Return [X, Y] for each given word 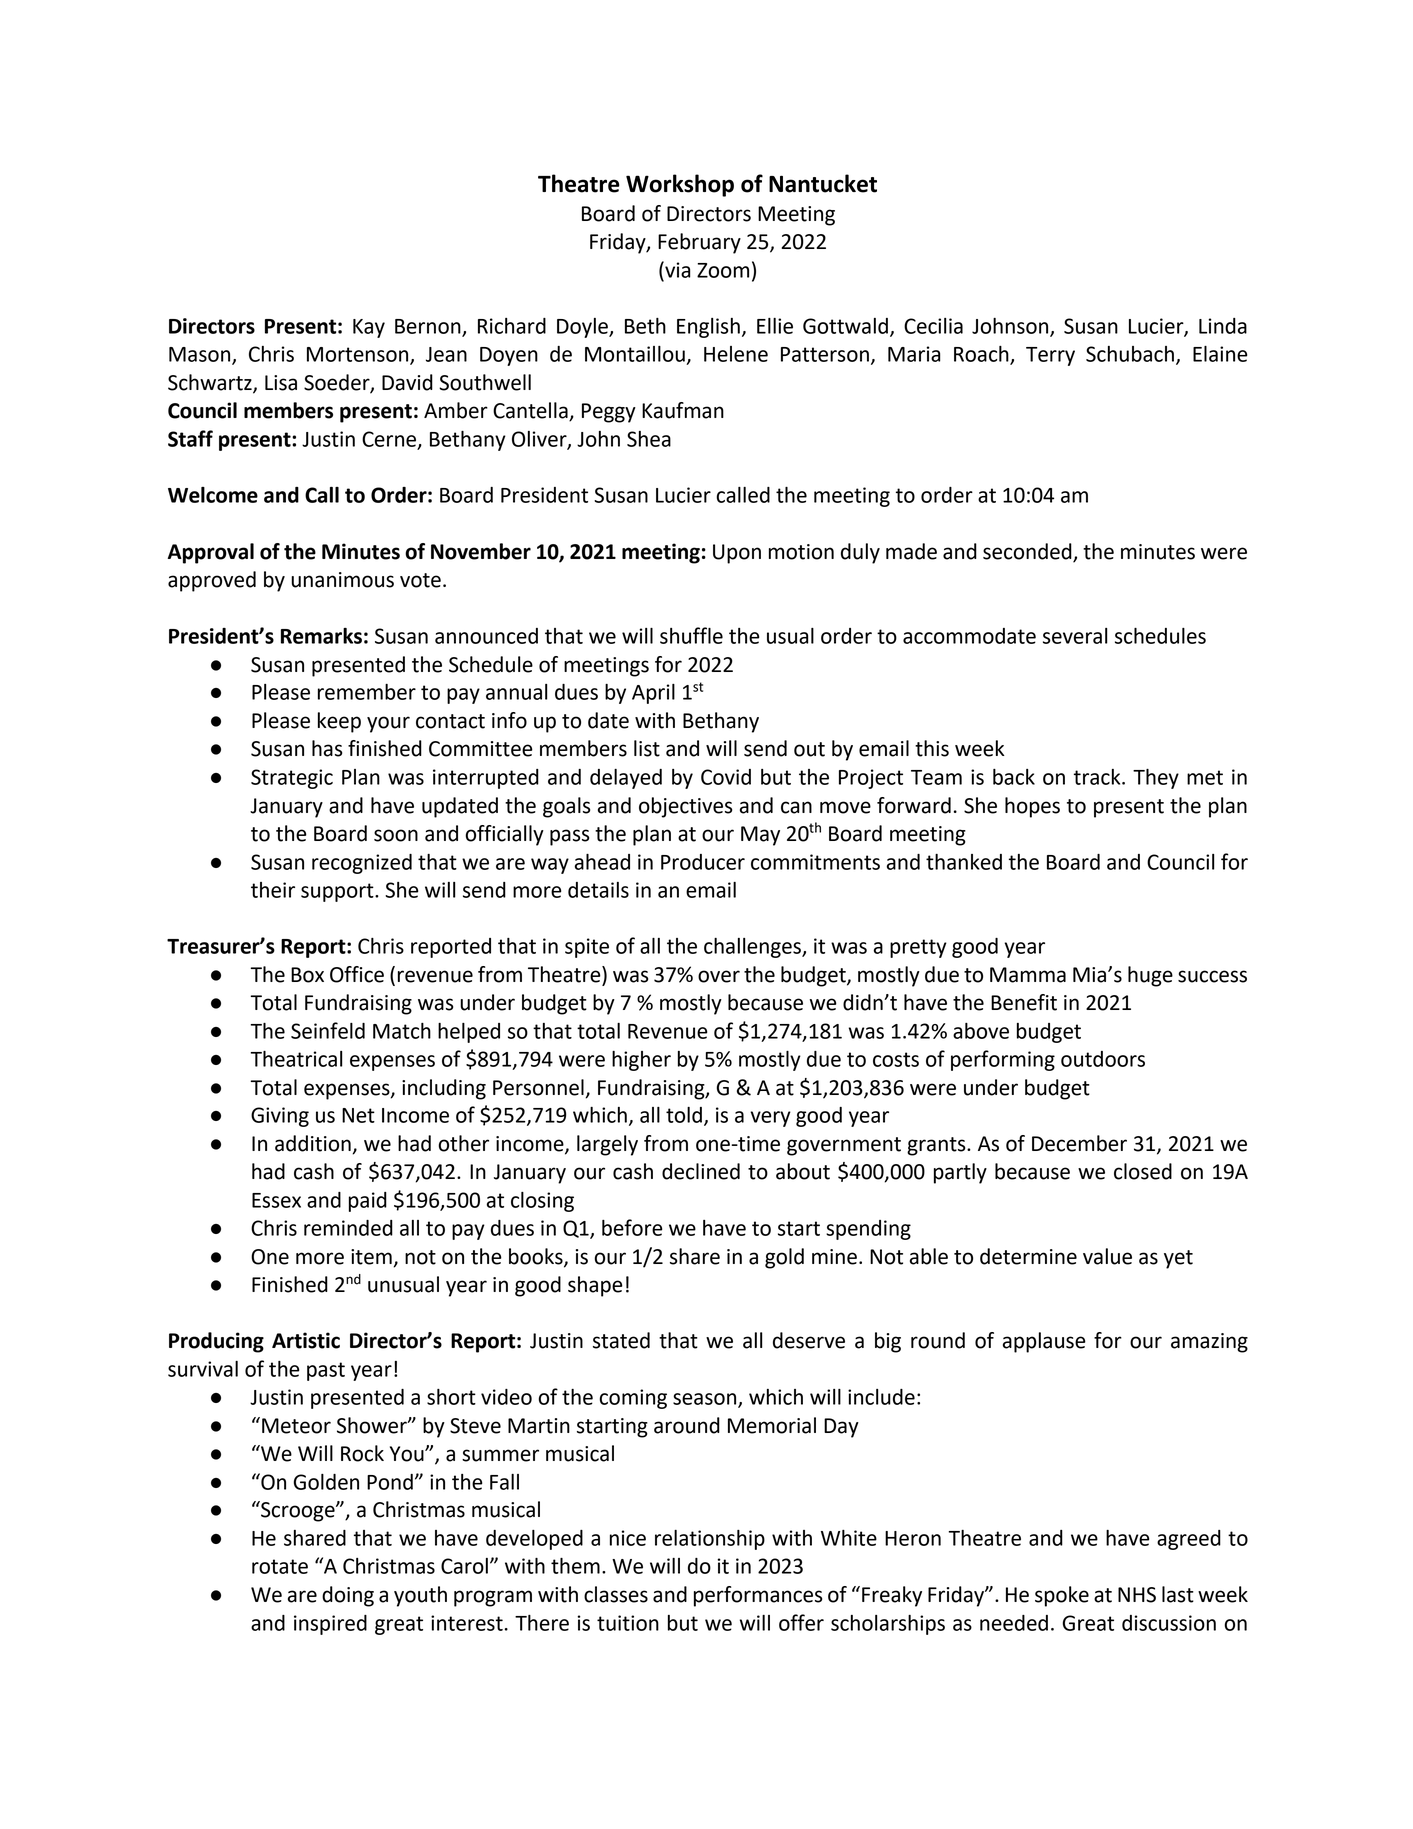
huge [1150, 976]
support [338, 892]
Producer [703, 862]
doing [348, 1596]
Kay [369, 328]
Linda [1223, 326]
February [699, 243]
